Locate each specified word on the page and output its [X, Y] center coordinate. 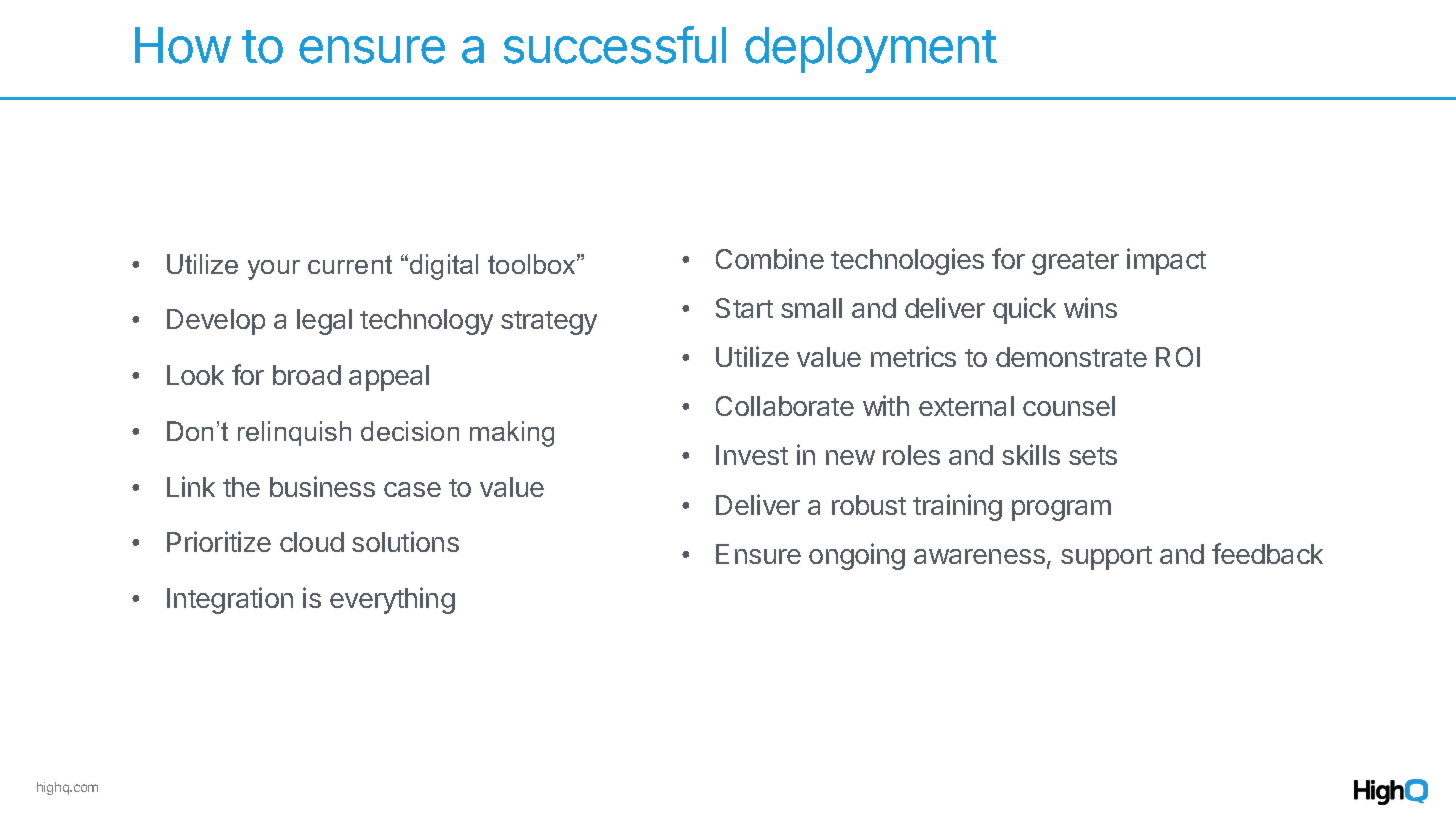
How [183, 45]
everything [392, 600]
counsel [1069, 406]
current [350, 264]
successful [615, 45]
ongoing [857, 556]
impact [1166, 261]
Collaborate [785, 406]
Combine [770, 258]
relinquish [294, 433]
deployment [871, 50]
